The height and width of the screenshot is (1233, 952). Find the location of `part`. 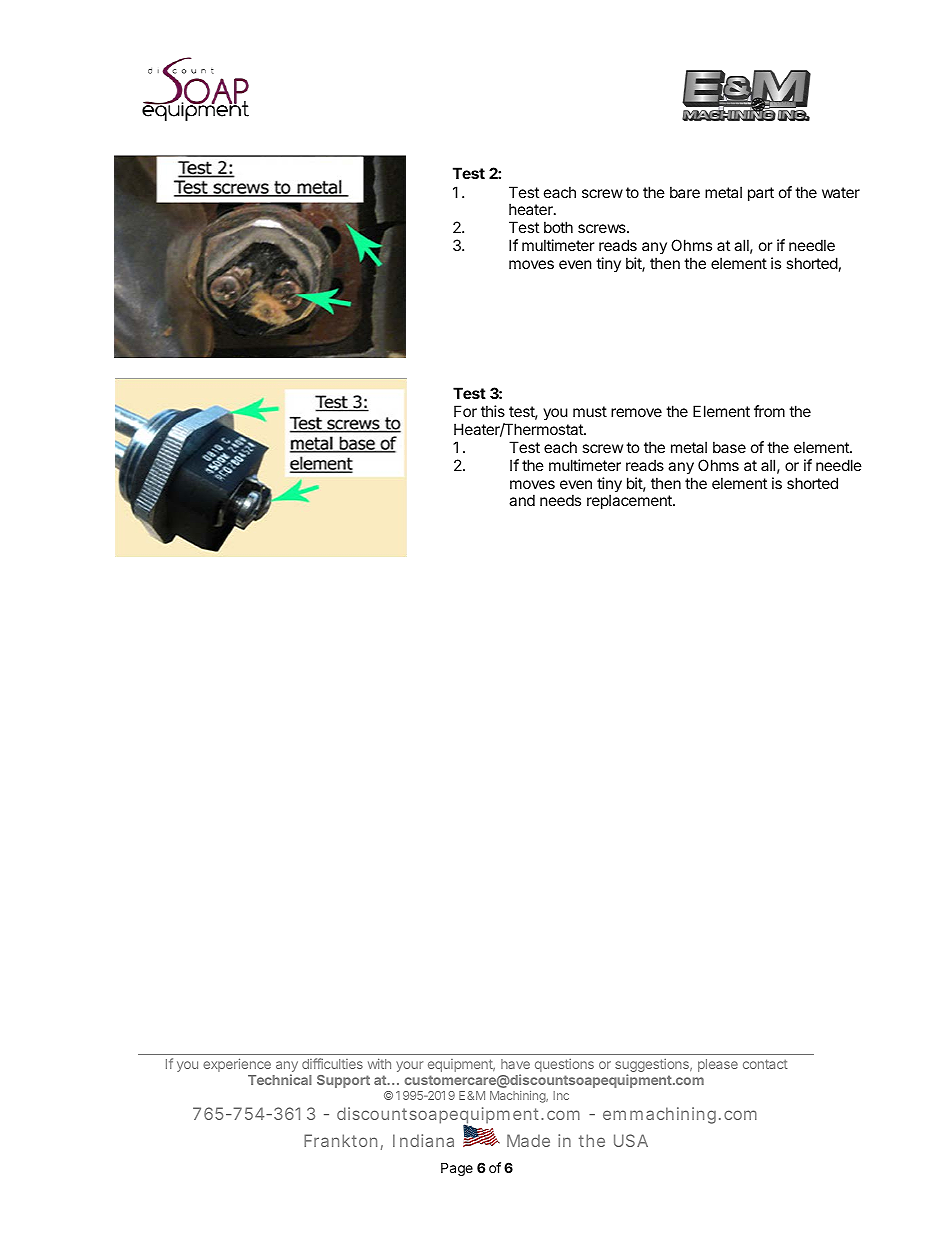

part is located at coordinates (761, 194).
